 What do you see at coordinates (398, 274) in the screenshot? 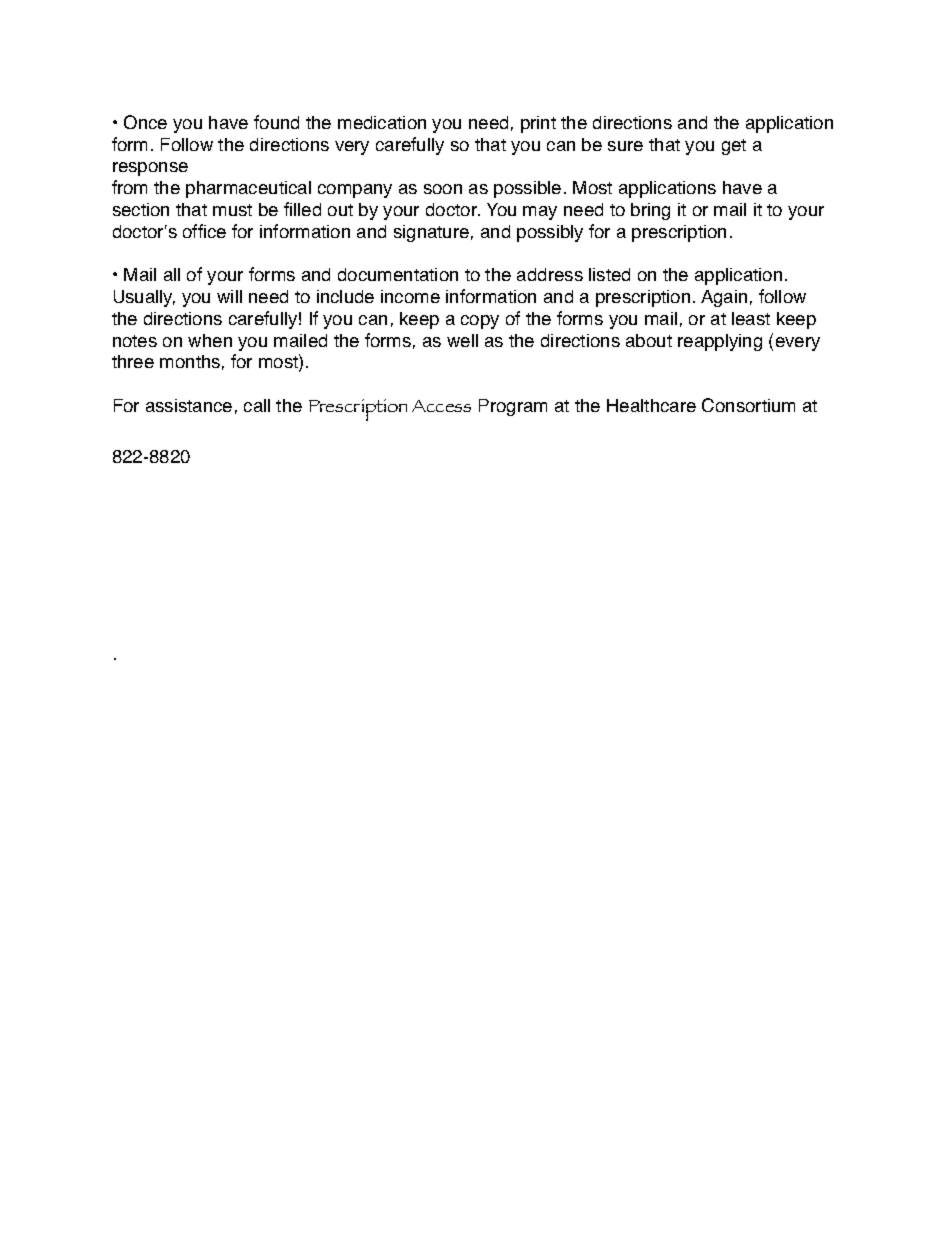
I see `documentation` at bounding box center [398, 274].
